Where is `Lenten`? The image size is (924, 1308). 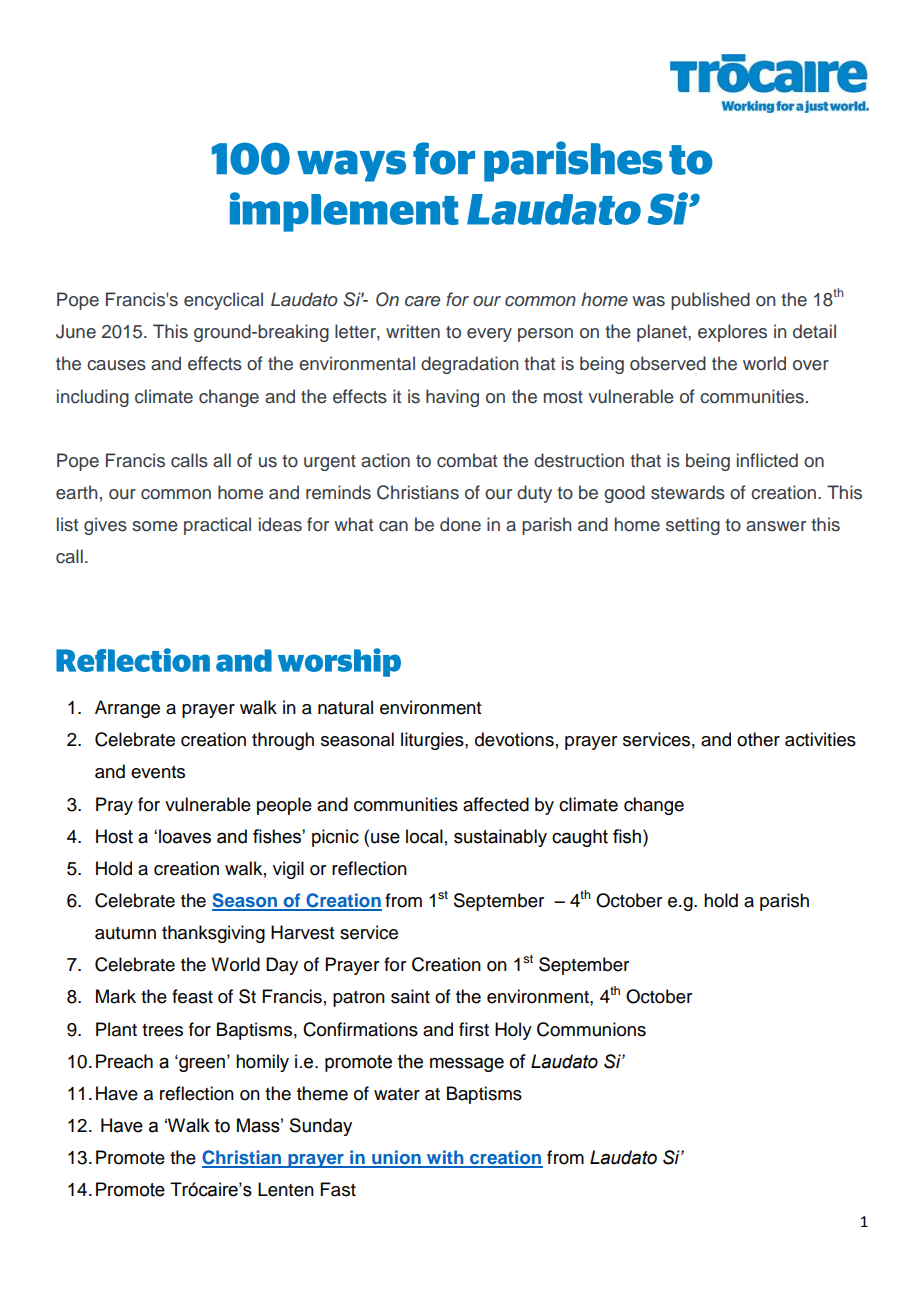
Lenten is located at coordinates (286, 1189).
